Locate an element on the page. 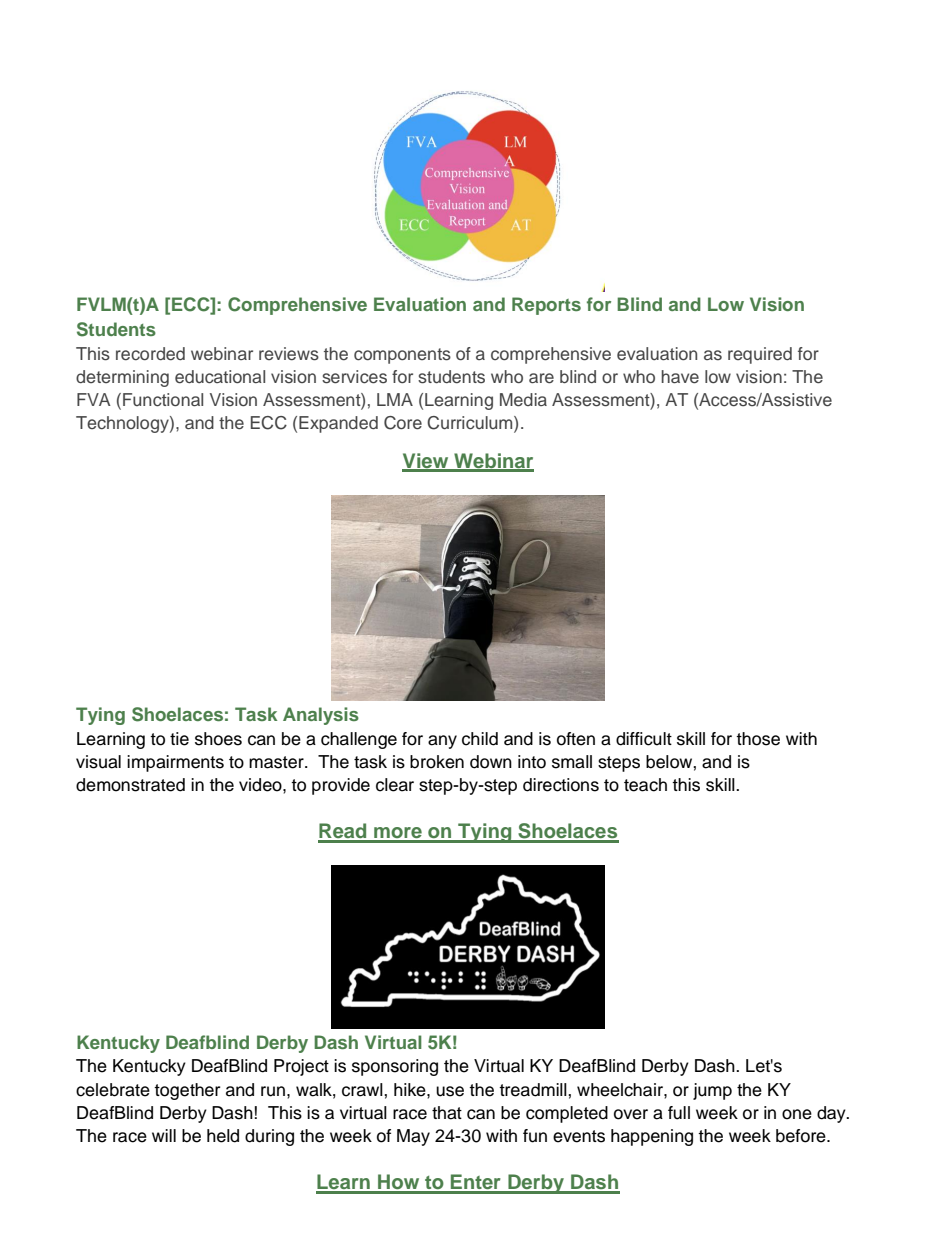  child is located at coordinates (480, 739).
